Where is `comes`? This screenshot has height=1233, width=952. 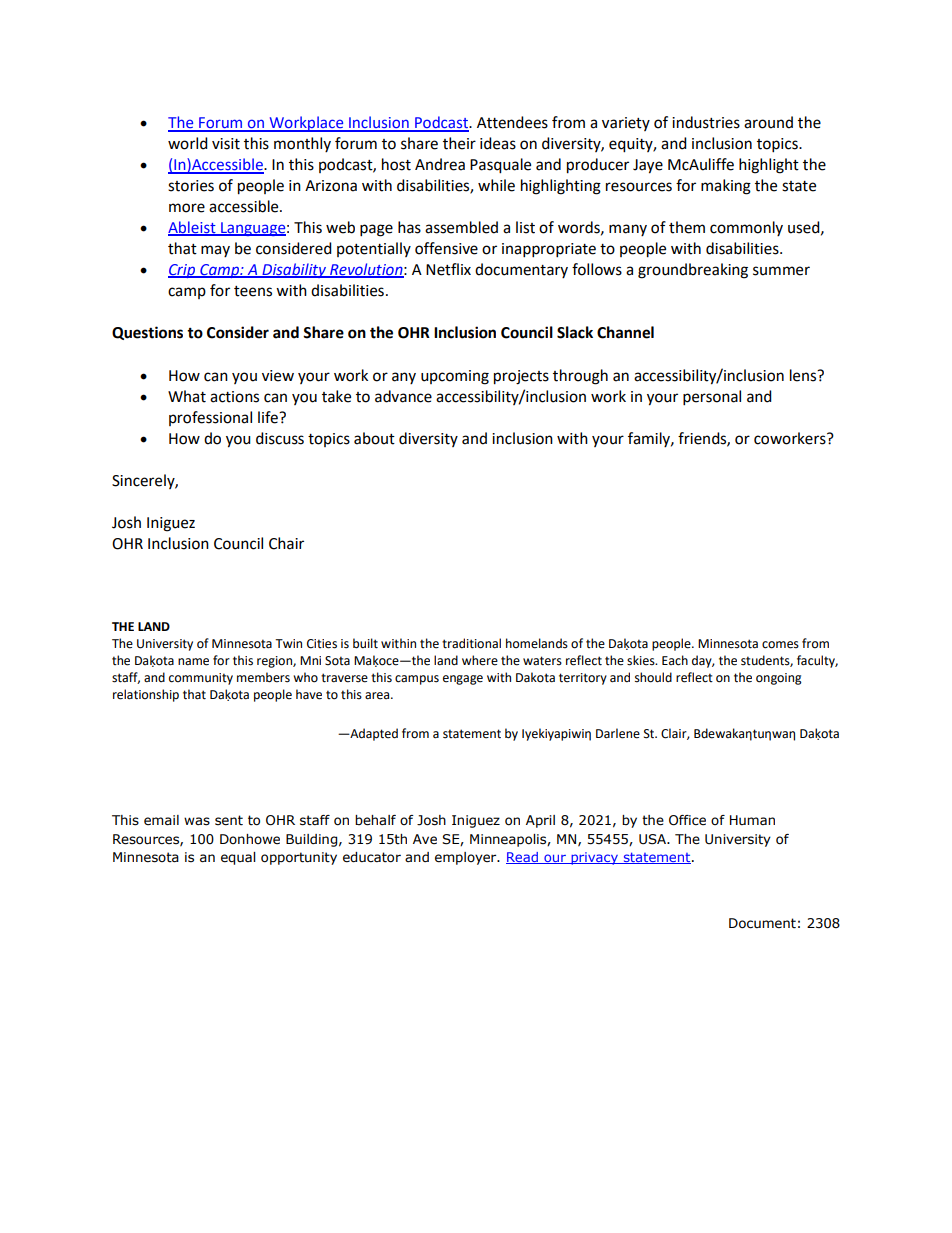
comes is located at coordinates (780, 645).
